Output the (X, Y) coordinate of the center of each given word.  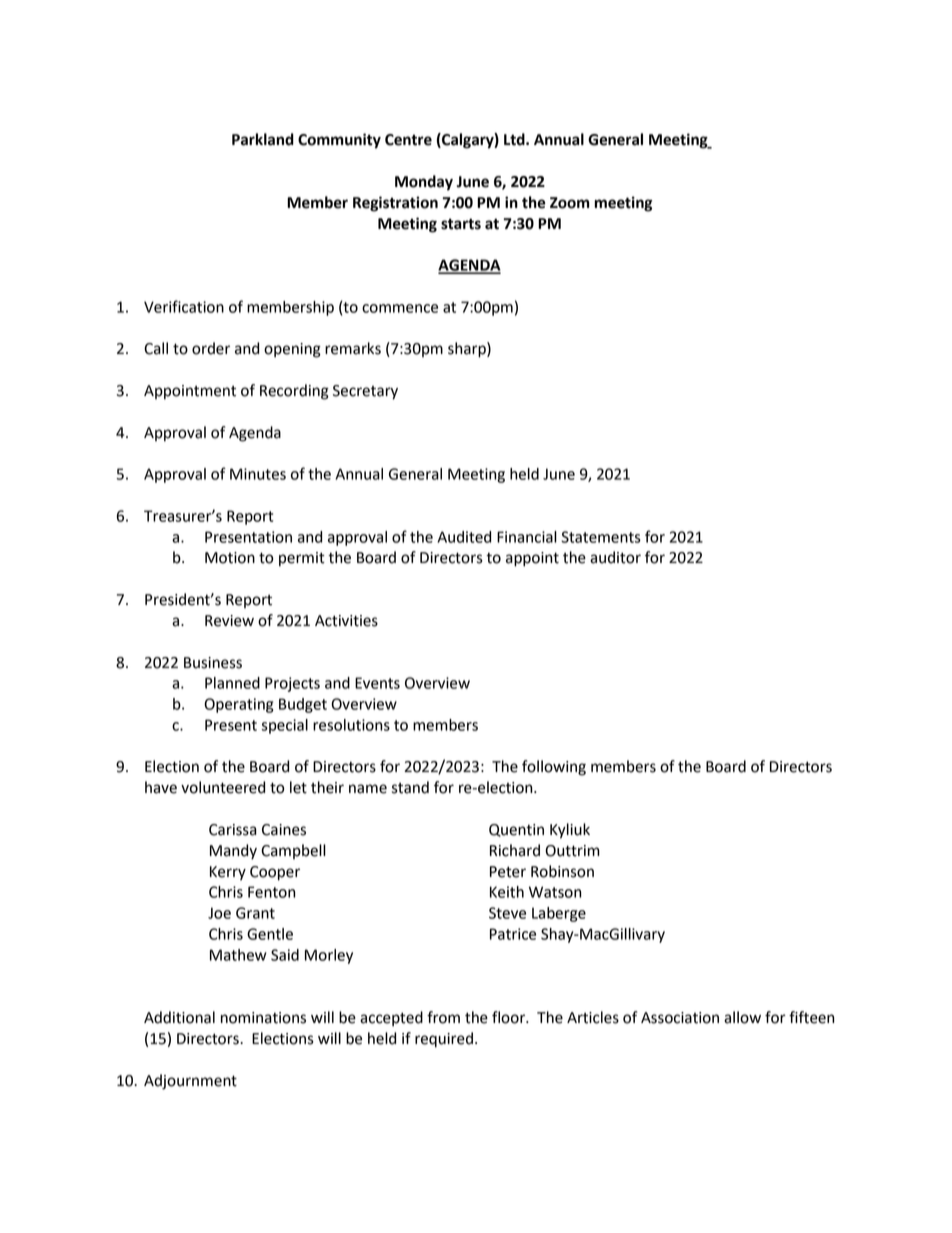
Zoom (570, 203)
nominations (263, 1018)
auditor (615, 557)
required (444, 1040)
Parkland (263, 139)
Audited (464, 537)
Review (229, 621)
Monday (424, 183)
